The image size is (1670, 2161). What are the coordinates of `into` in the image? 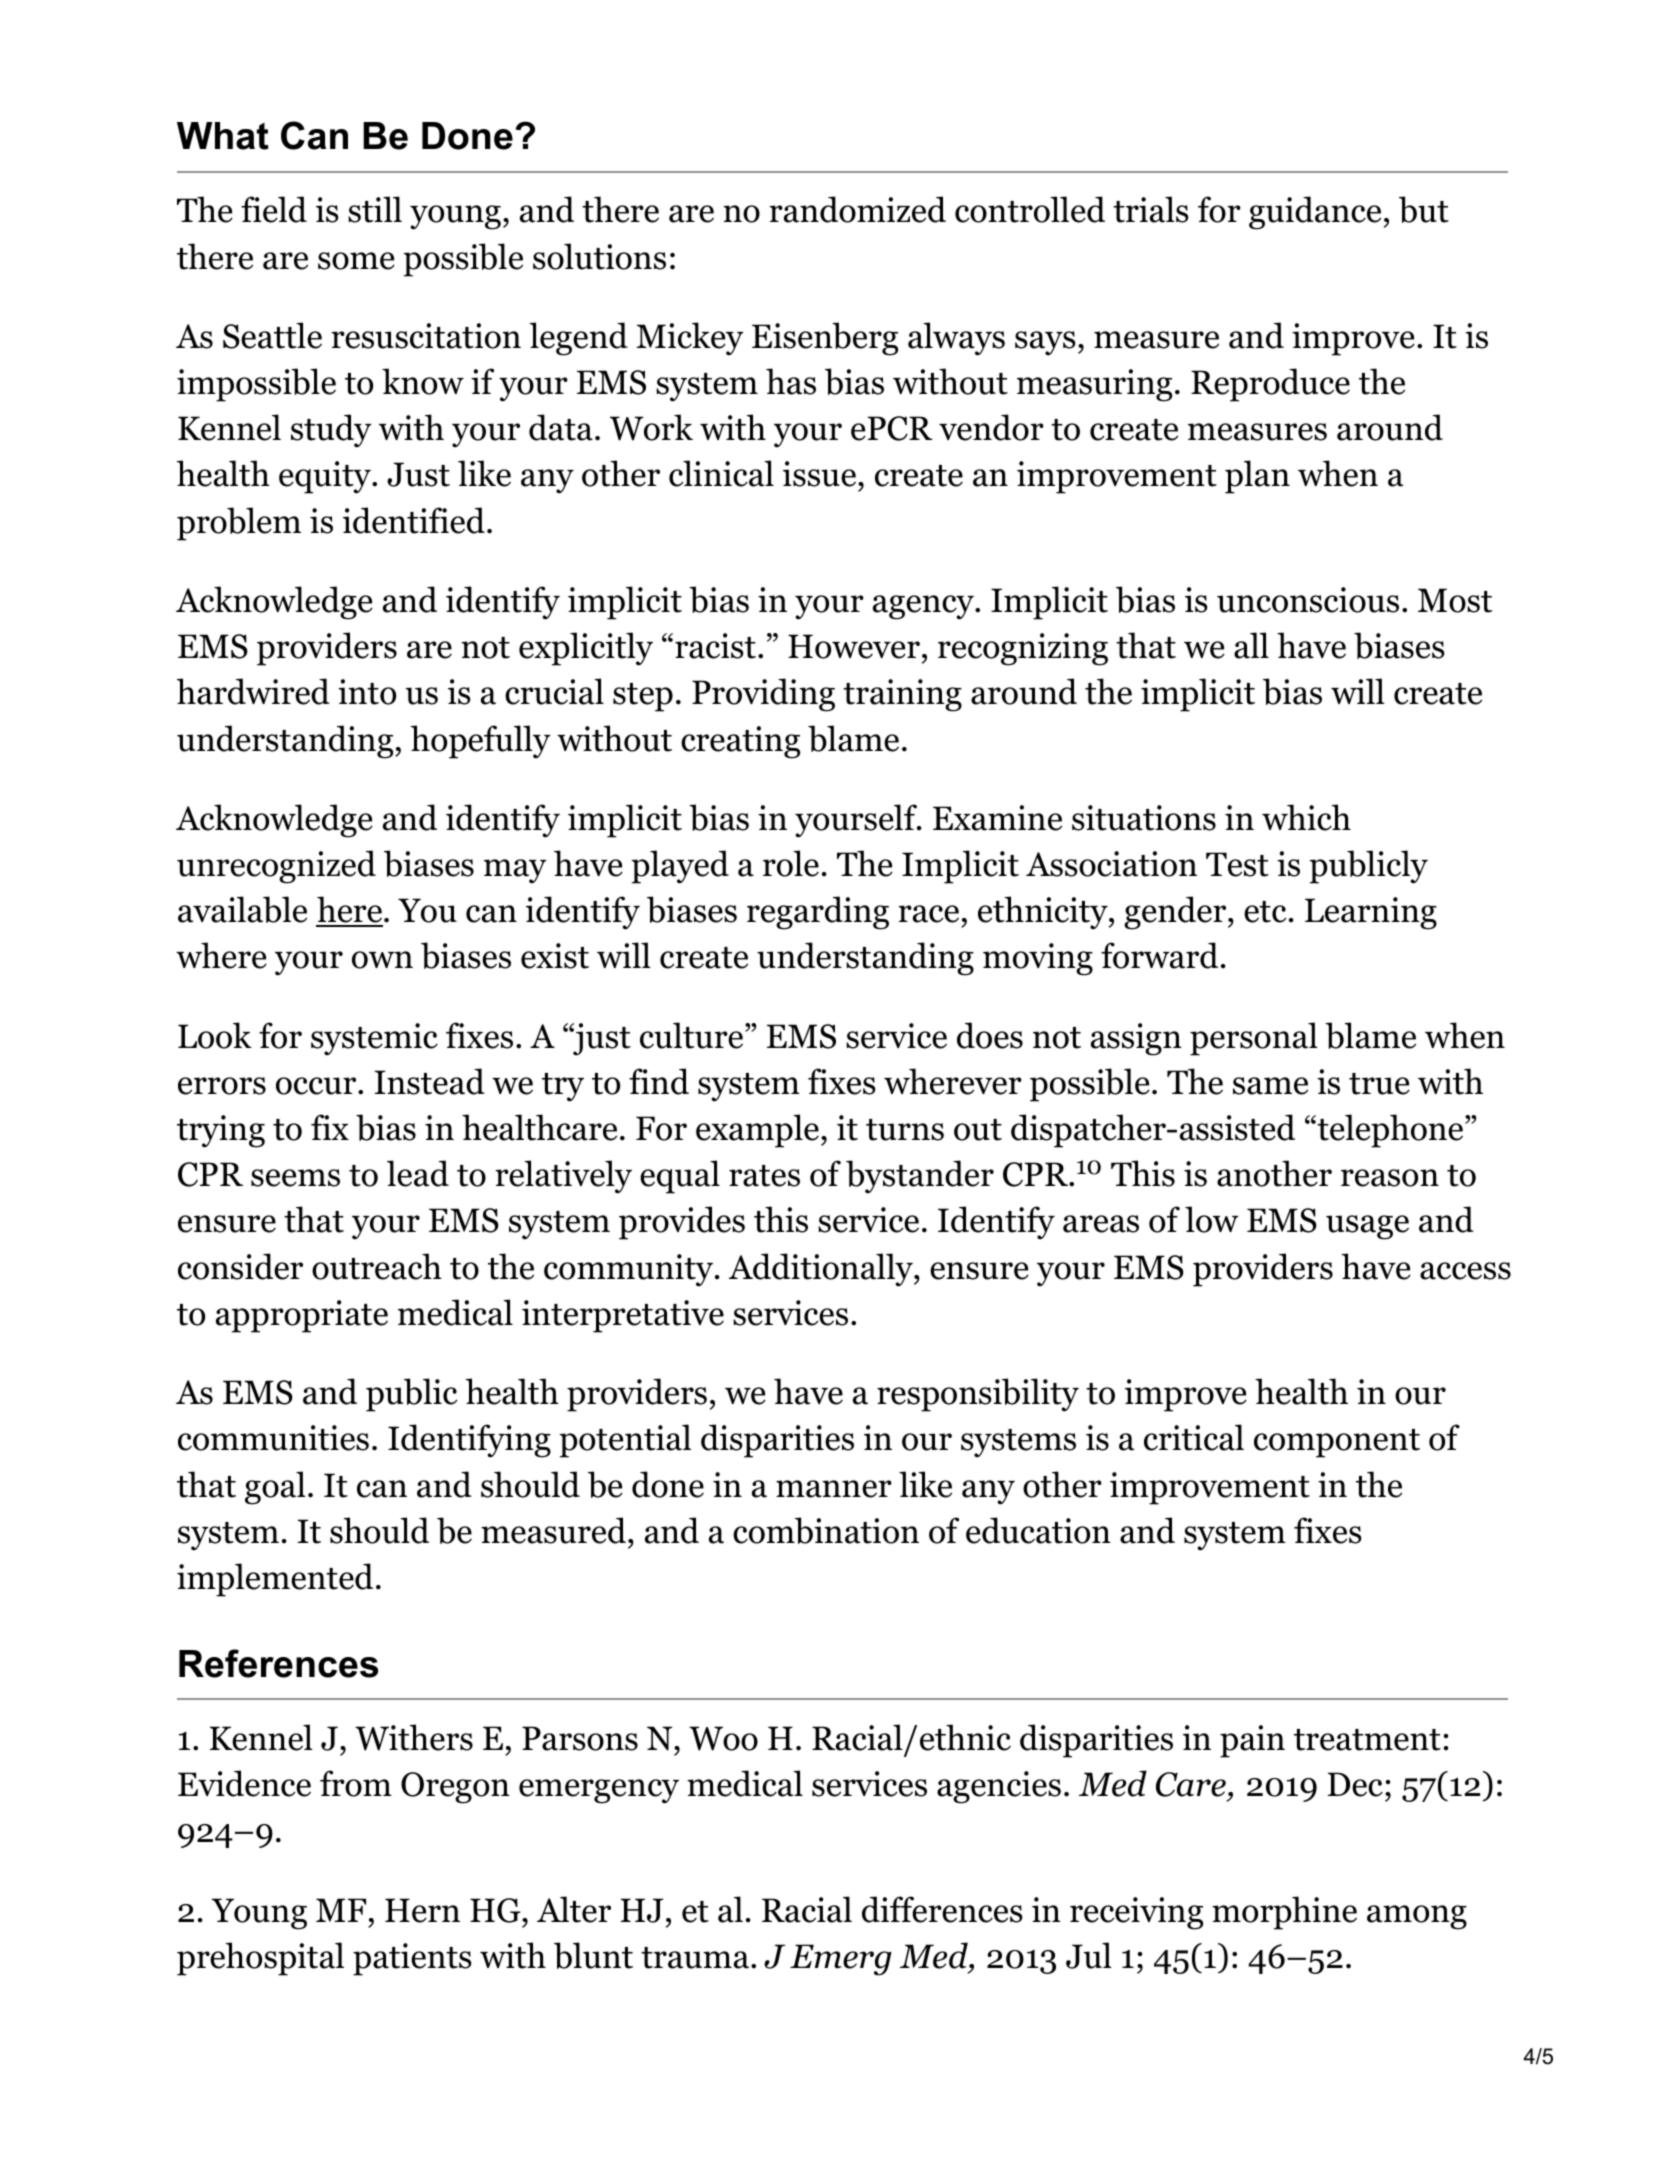 It's located at (367, 692).
